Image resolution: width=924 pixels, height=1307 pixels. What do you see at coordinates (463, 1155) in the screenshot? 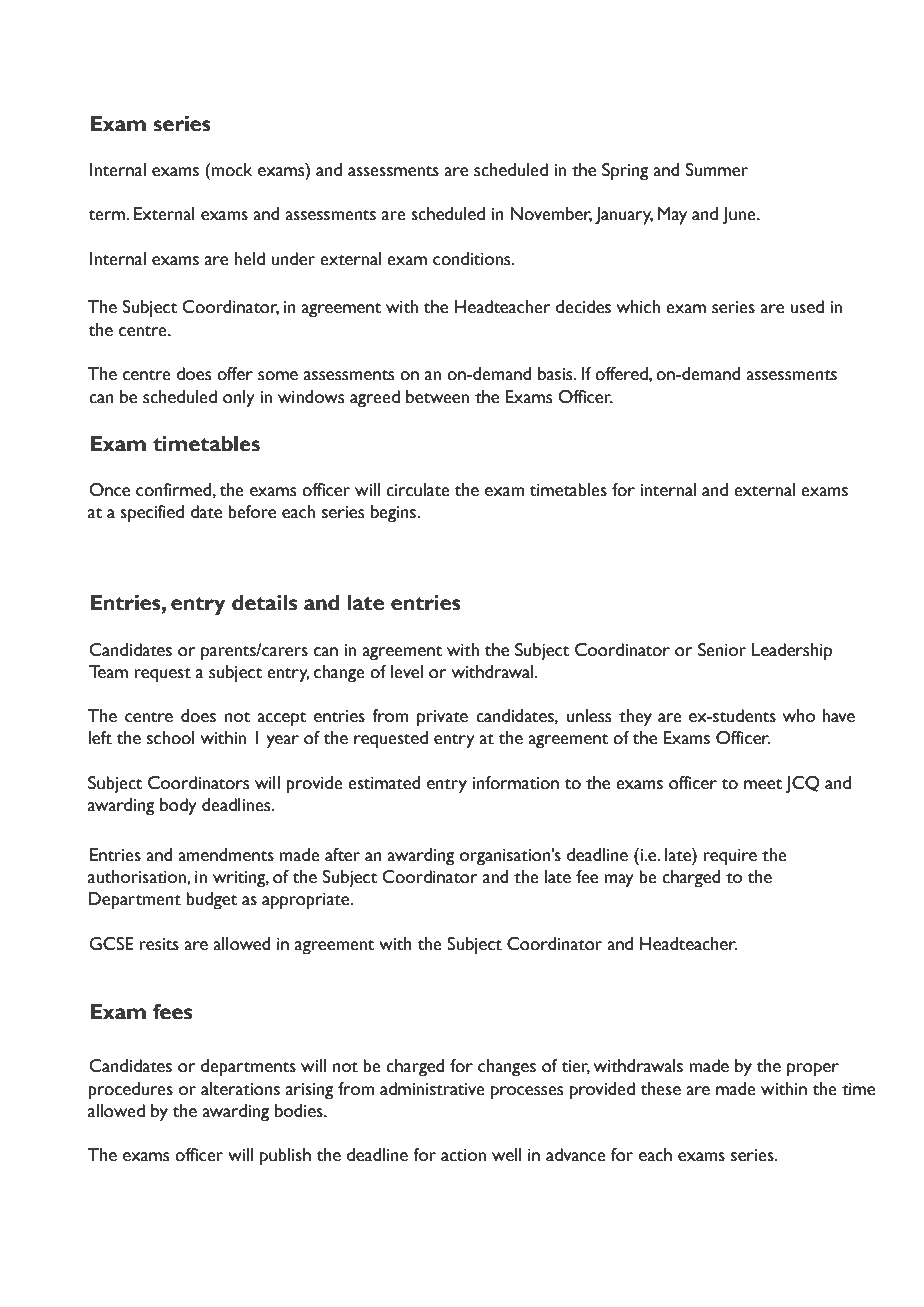
I see `action` at bounding box center [463, 1155].
